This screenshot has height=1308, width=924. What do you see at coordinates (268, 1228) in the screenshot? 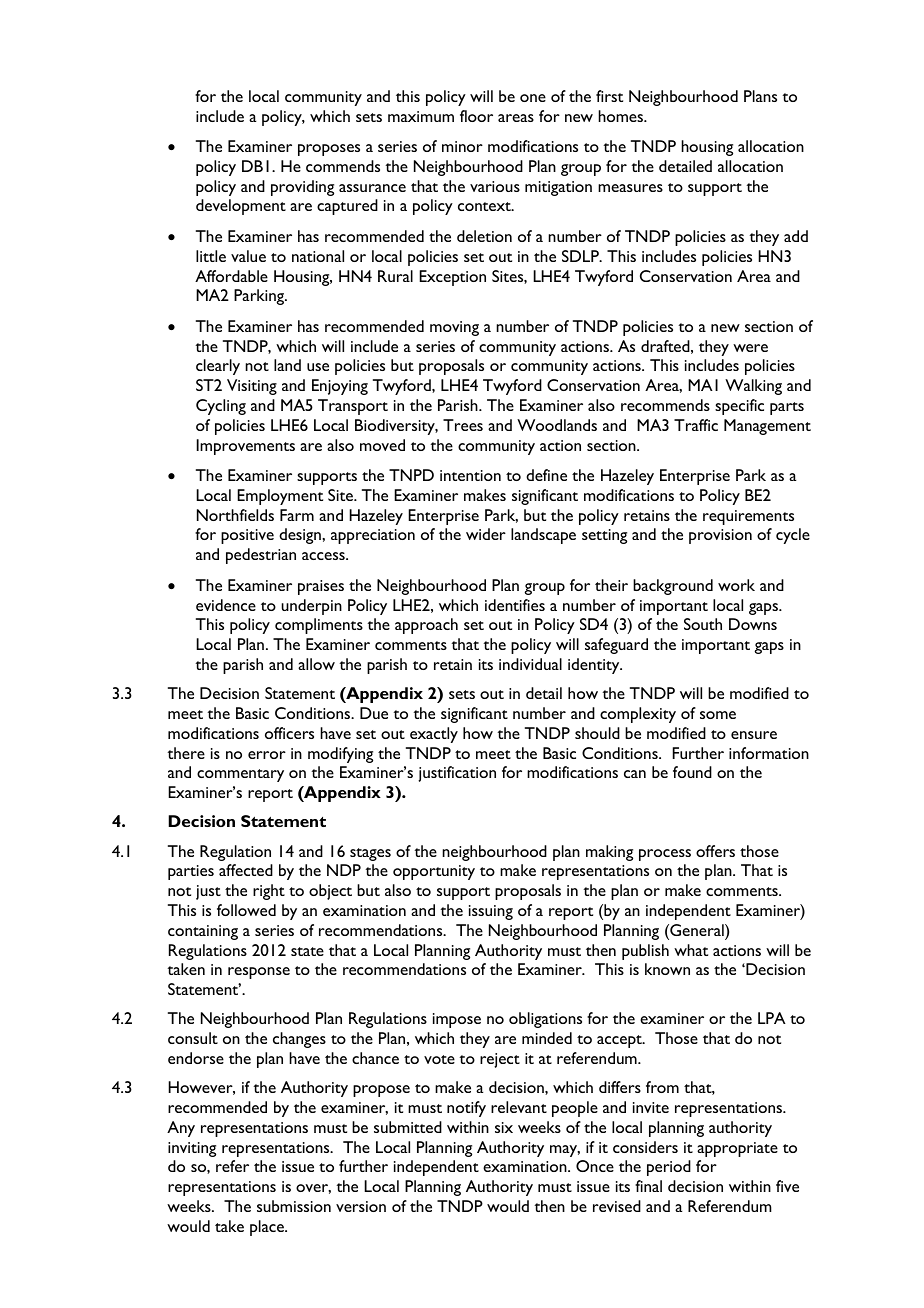
I see `place` at bounding box center [268, 1228].
